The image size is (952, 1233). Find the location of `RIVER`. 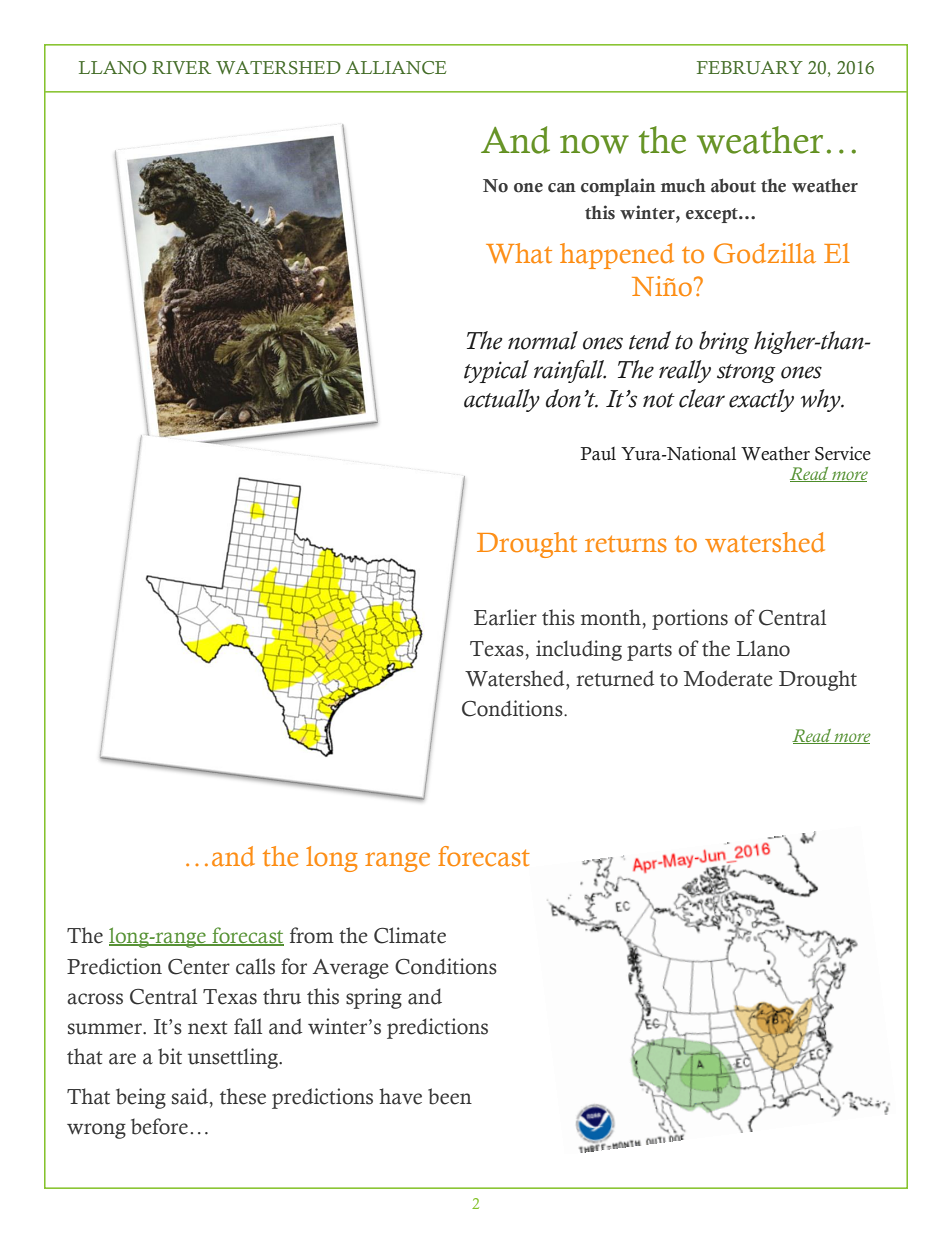

RIVER is located at coordinates (181, 67).
